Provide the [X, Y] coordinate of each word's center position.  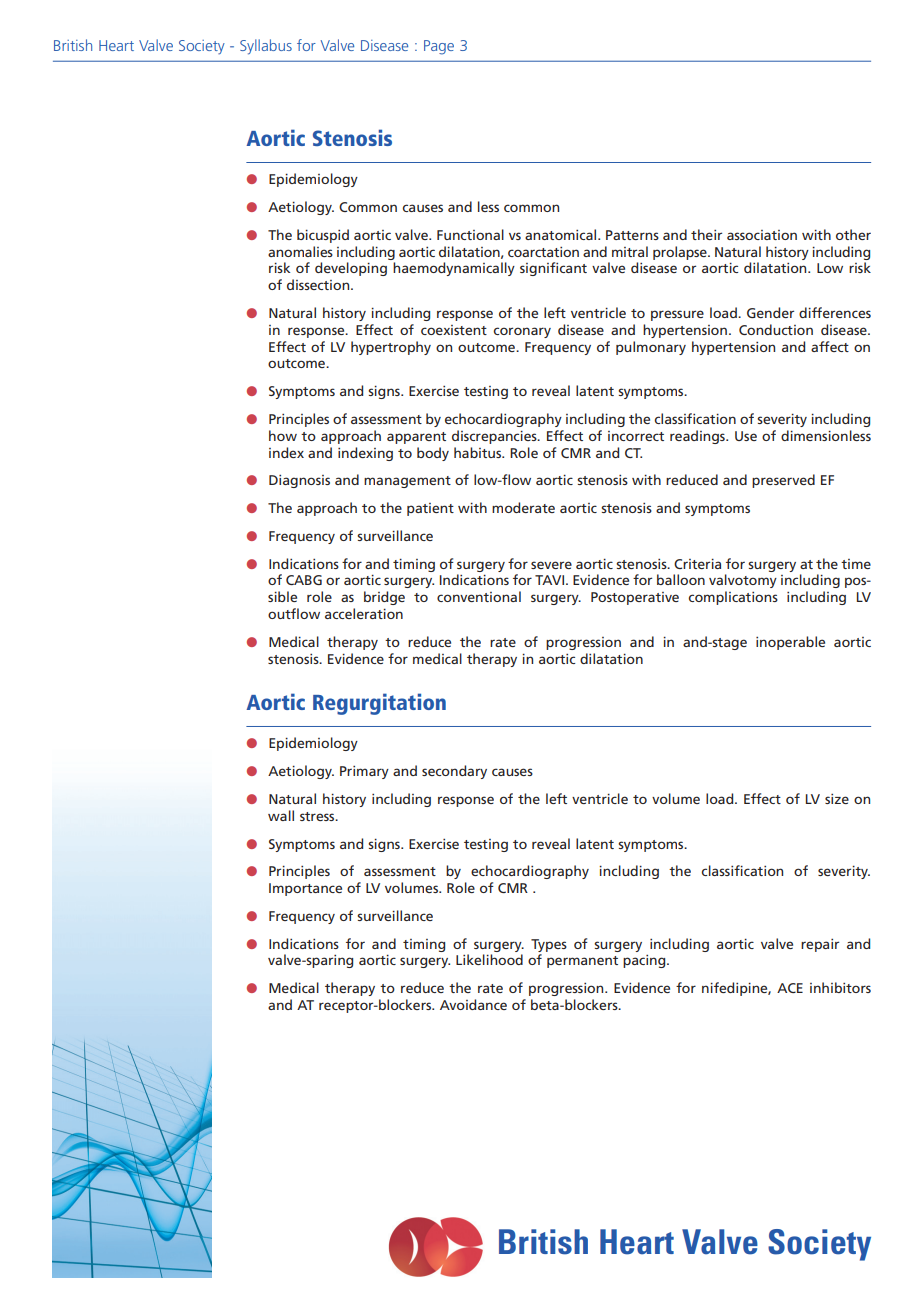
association [762, 235]
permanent [582, 962]
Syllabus [266, 47]
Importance [305, 889]
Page [439, 47]
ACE [790, 988]
